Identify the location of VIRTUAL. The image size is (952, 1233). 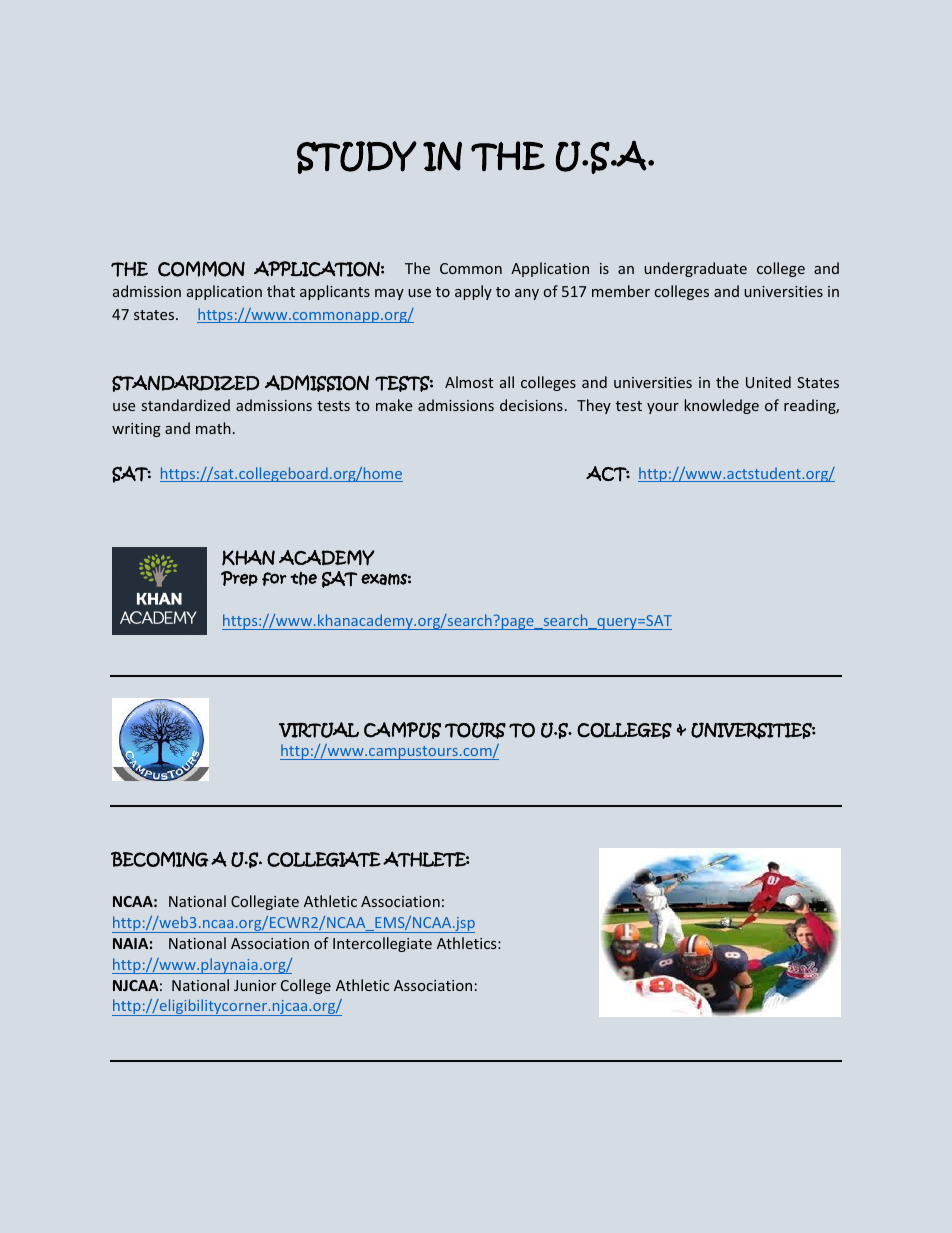
(319, 730).
